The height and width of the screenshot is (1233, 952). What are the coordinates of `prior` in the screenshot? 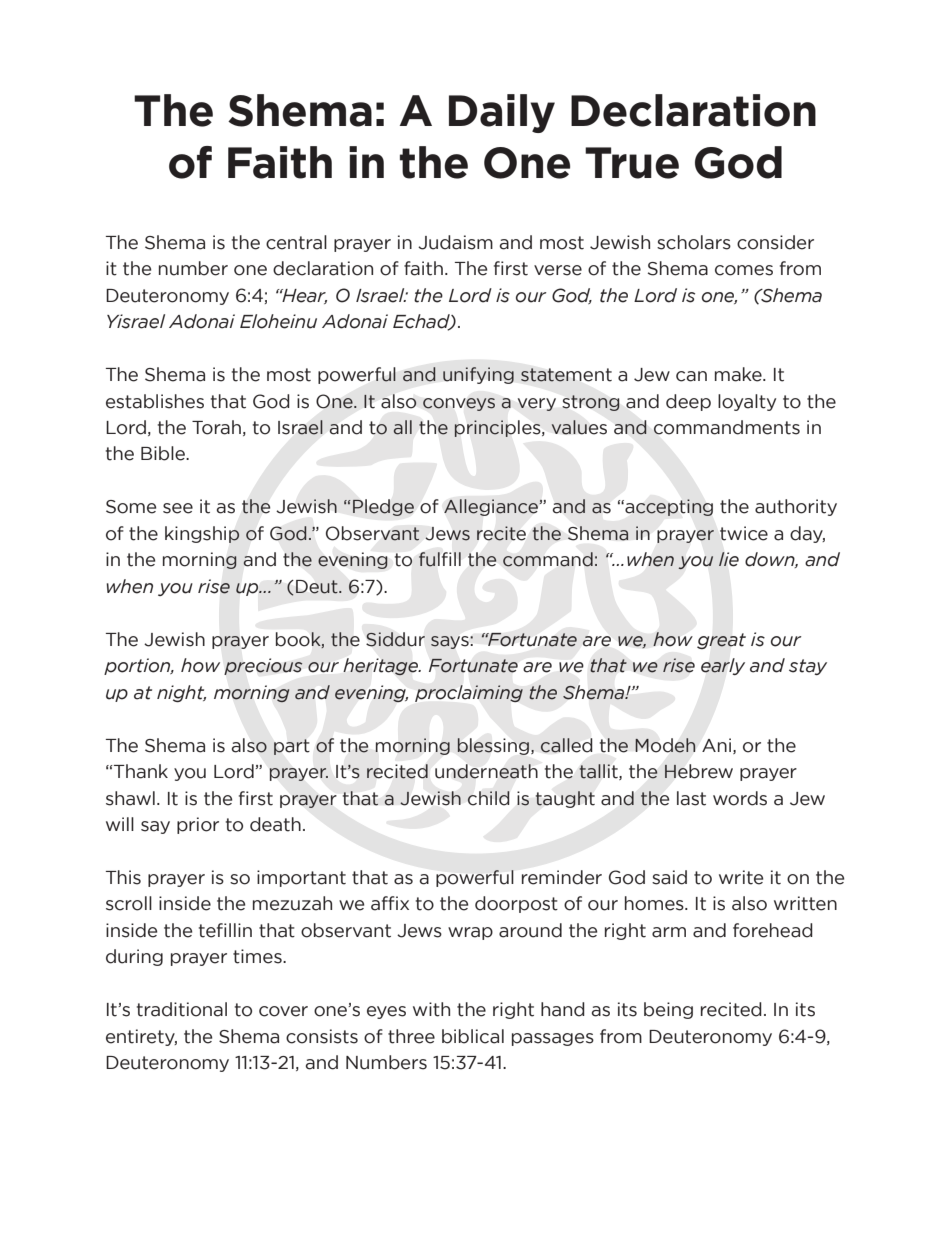 It's located at (198, 825).
